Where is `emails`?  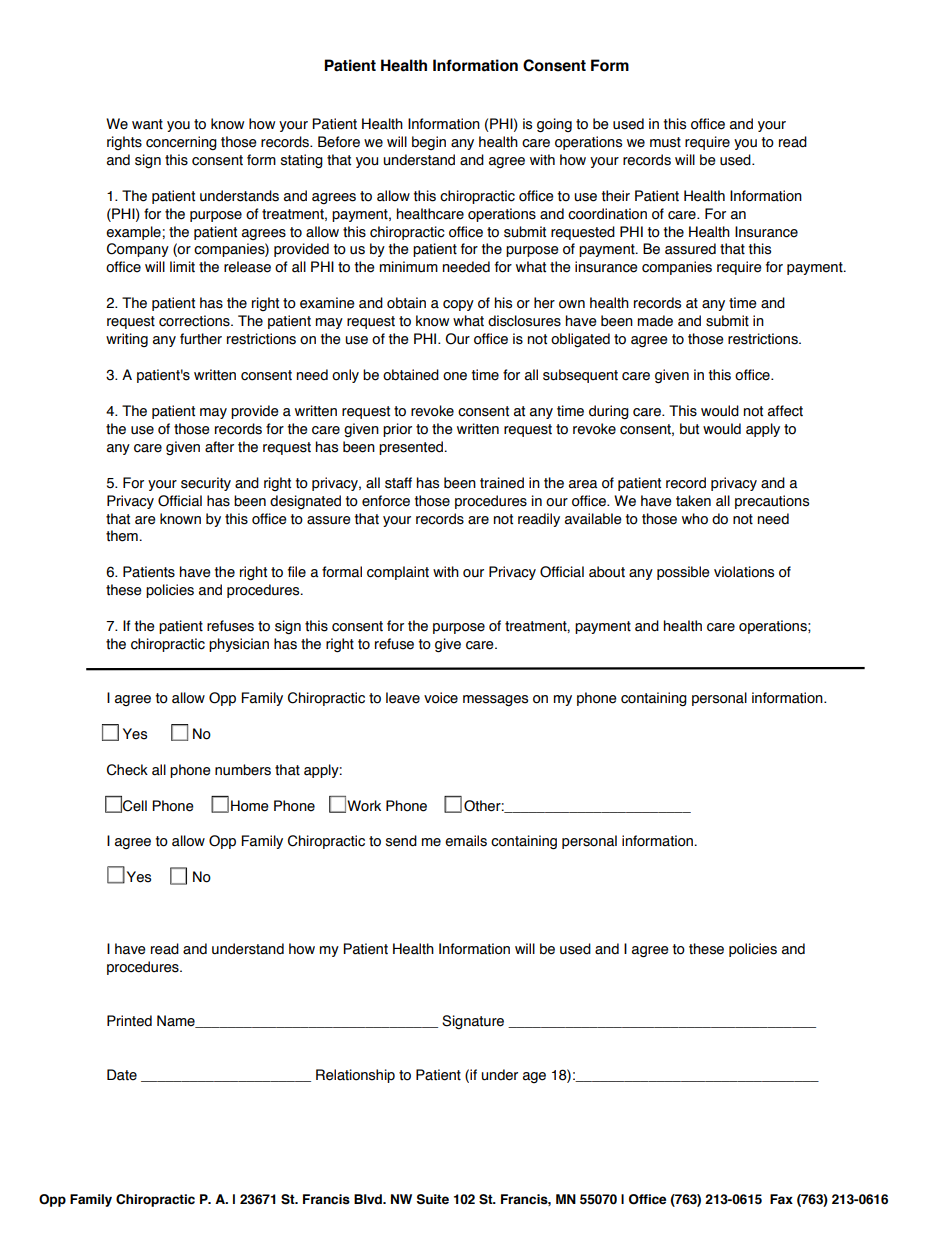
emails is located at coordinates (466, 841).
